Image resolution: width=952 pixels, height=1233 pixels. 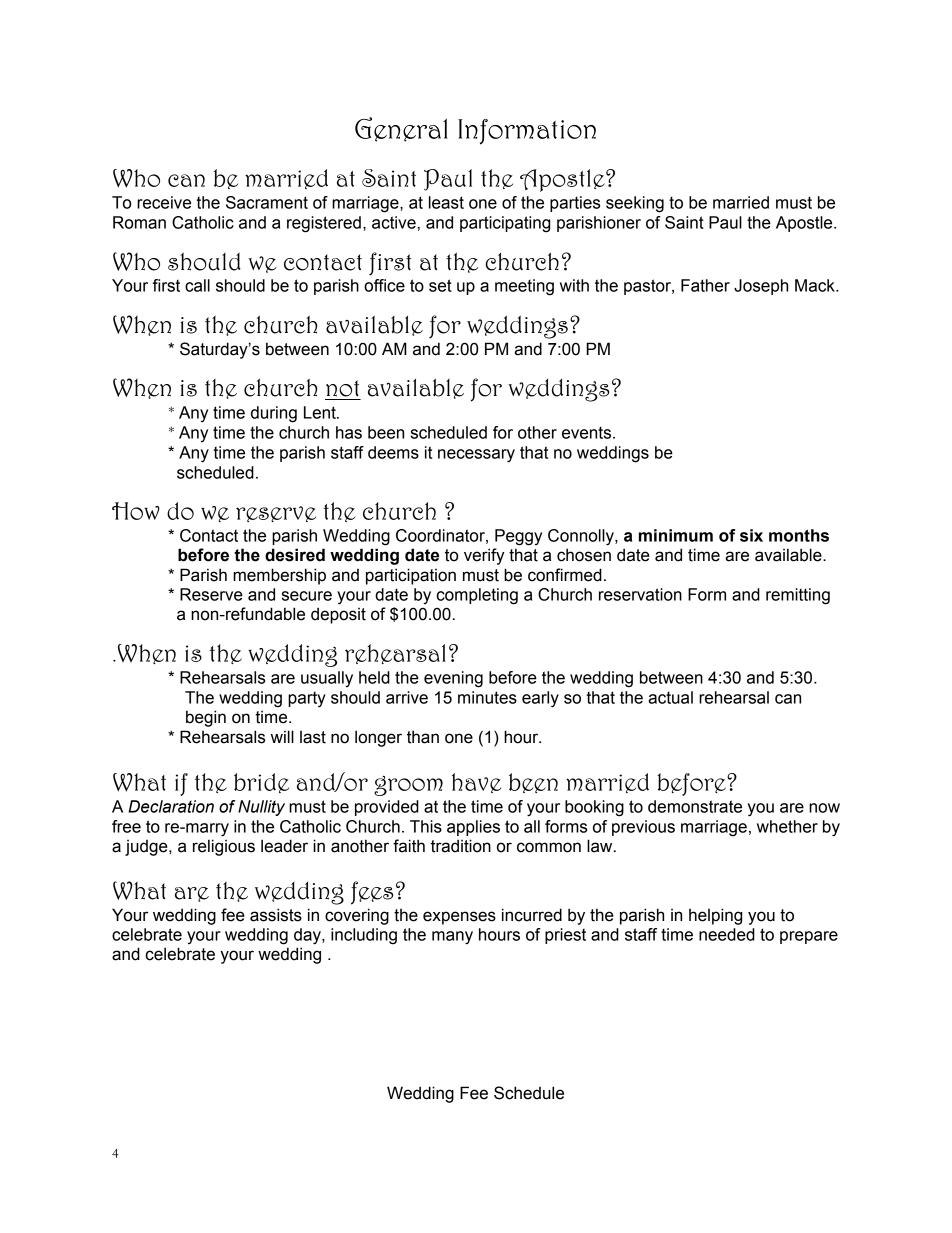 I want to click on seeking, so click(x=635, y=204).
